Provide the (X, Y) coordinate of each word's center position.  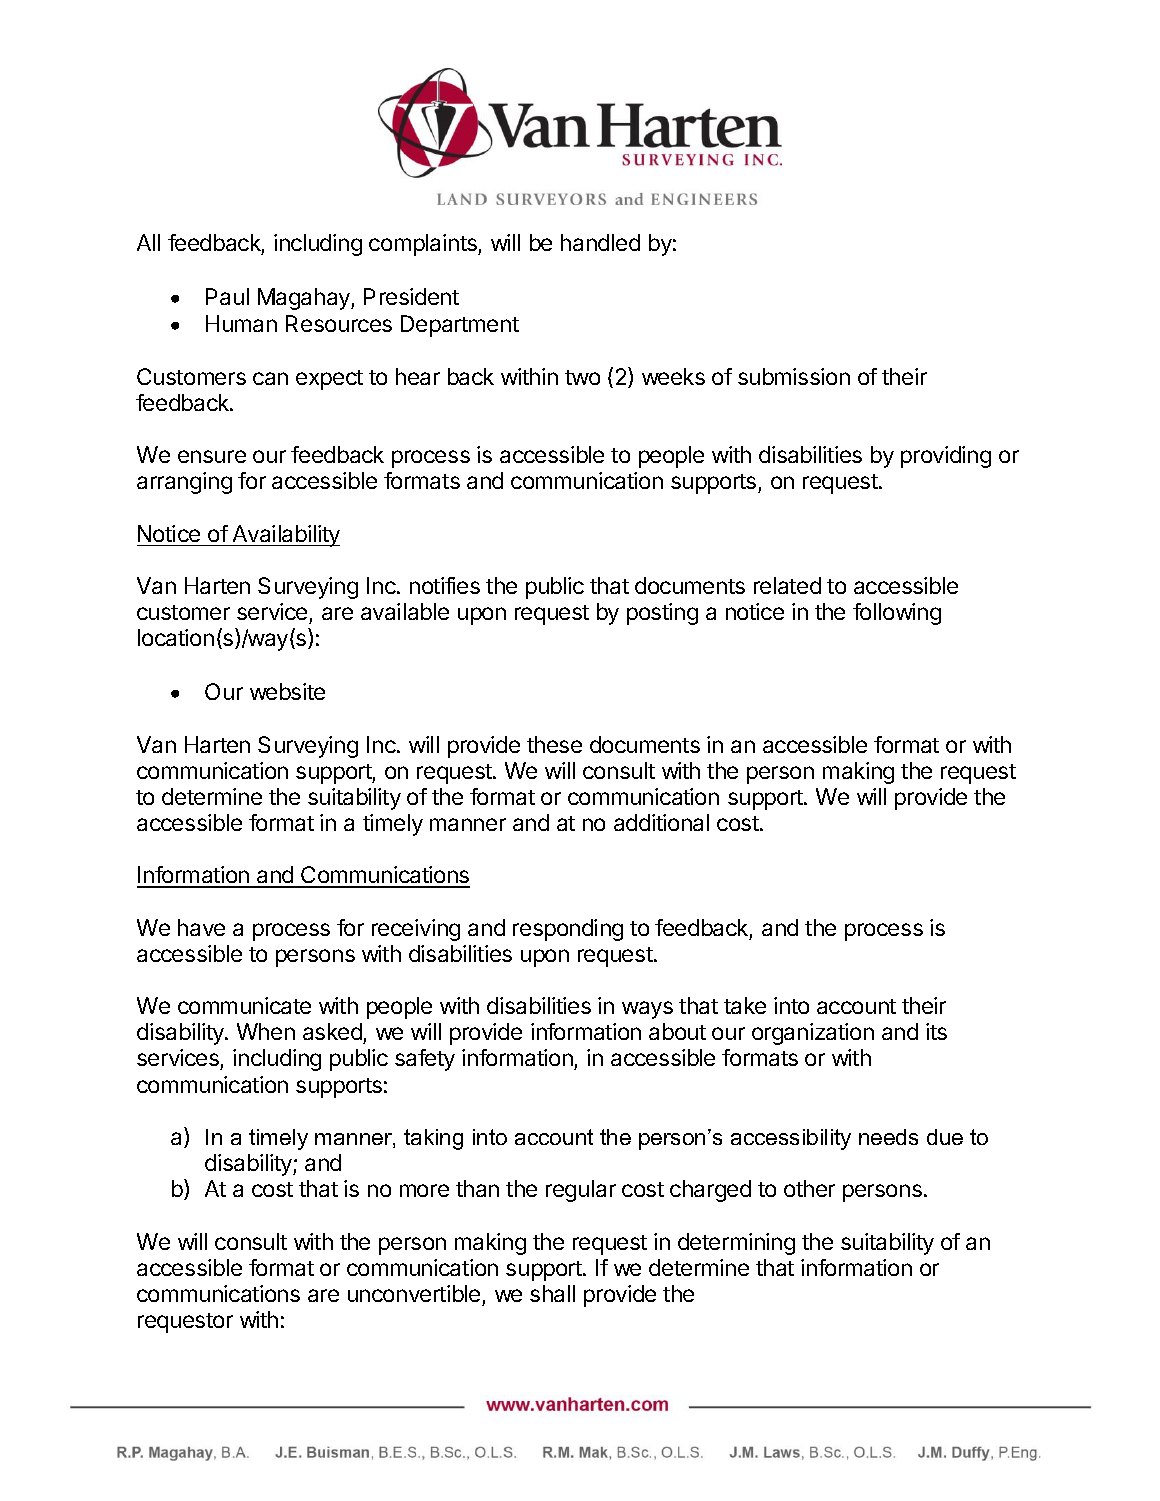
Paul (227, 296)
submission (794, 376)
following (897, 614)
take (745, 1005)
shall (552, 1293)
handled (600, 242)
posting (662, 614)
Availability (285, 536)
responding (568, 930)
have (201, 927)
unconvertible (414, 1293)
